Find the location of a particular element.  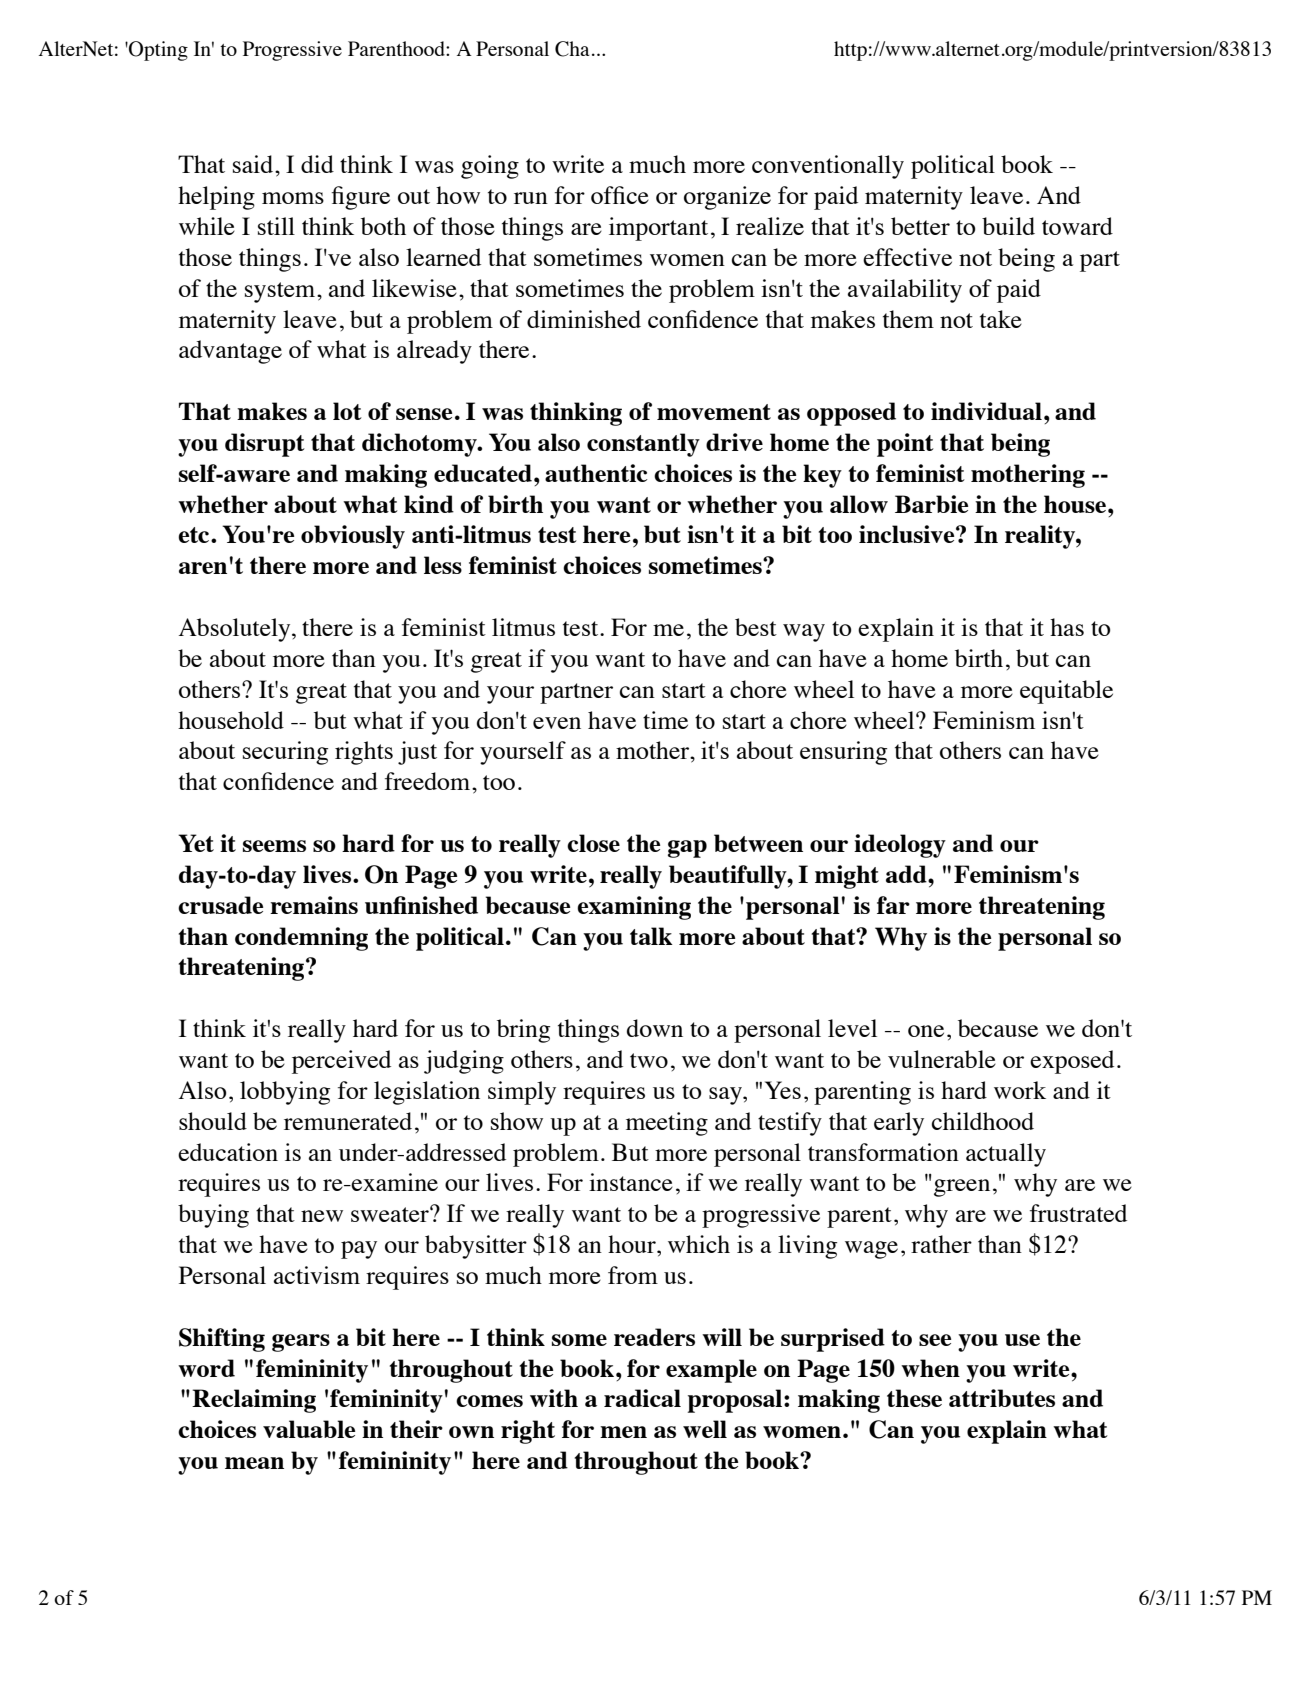

condemning is located at coordinates (301, 939).
